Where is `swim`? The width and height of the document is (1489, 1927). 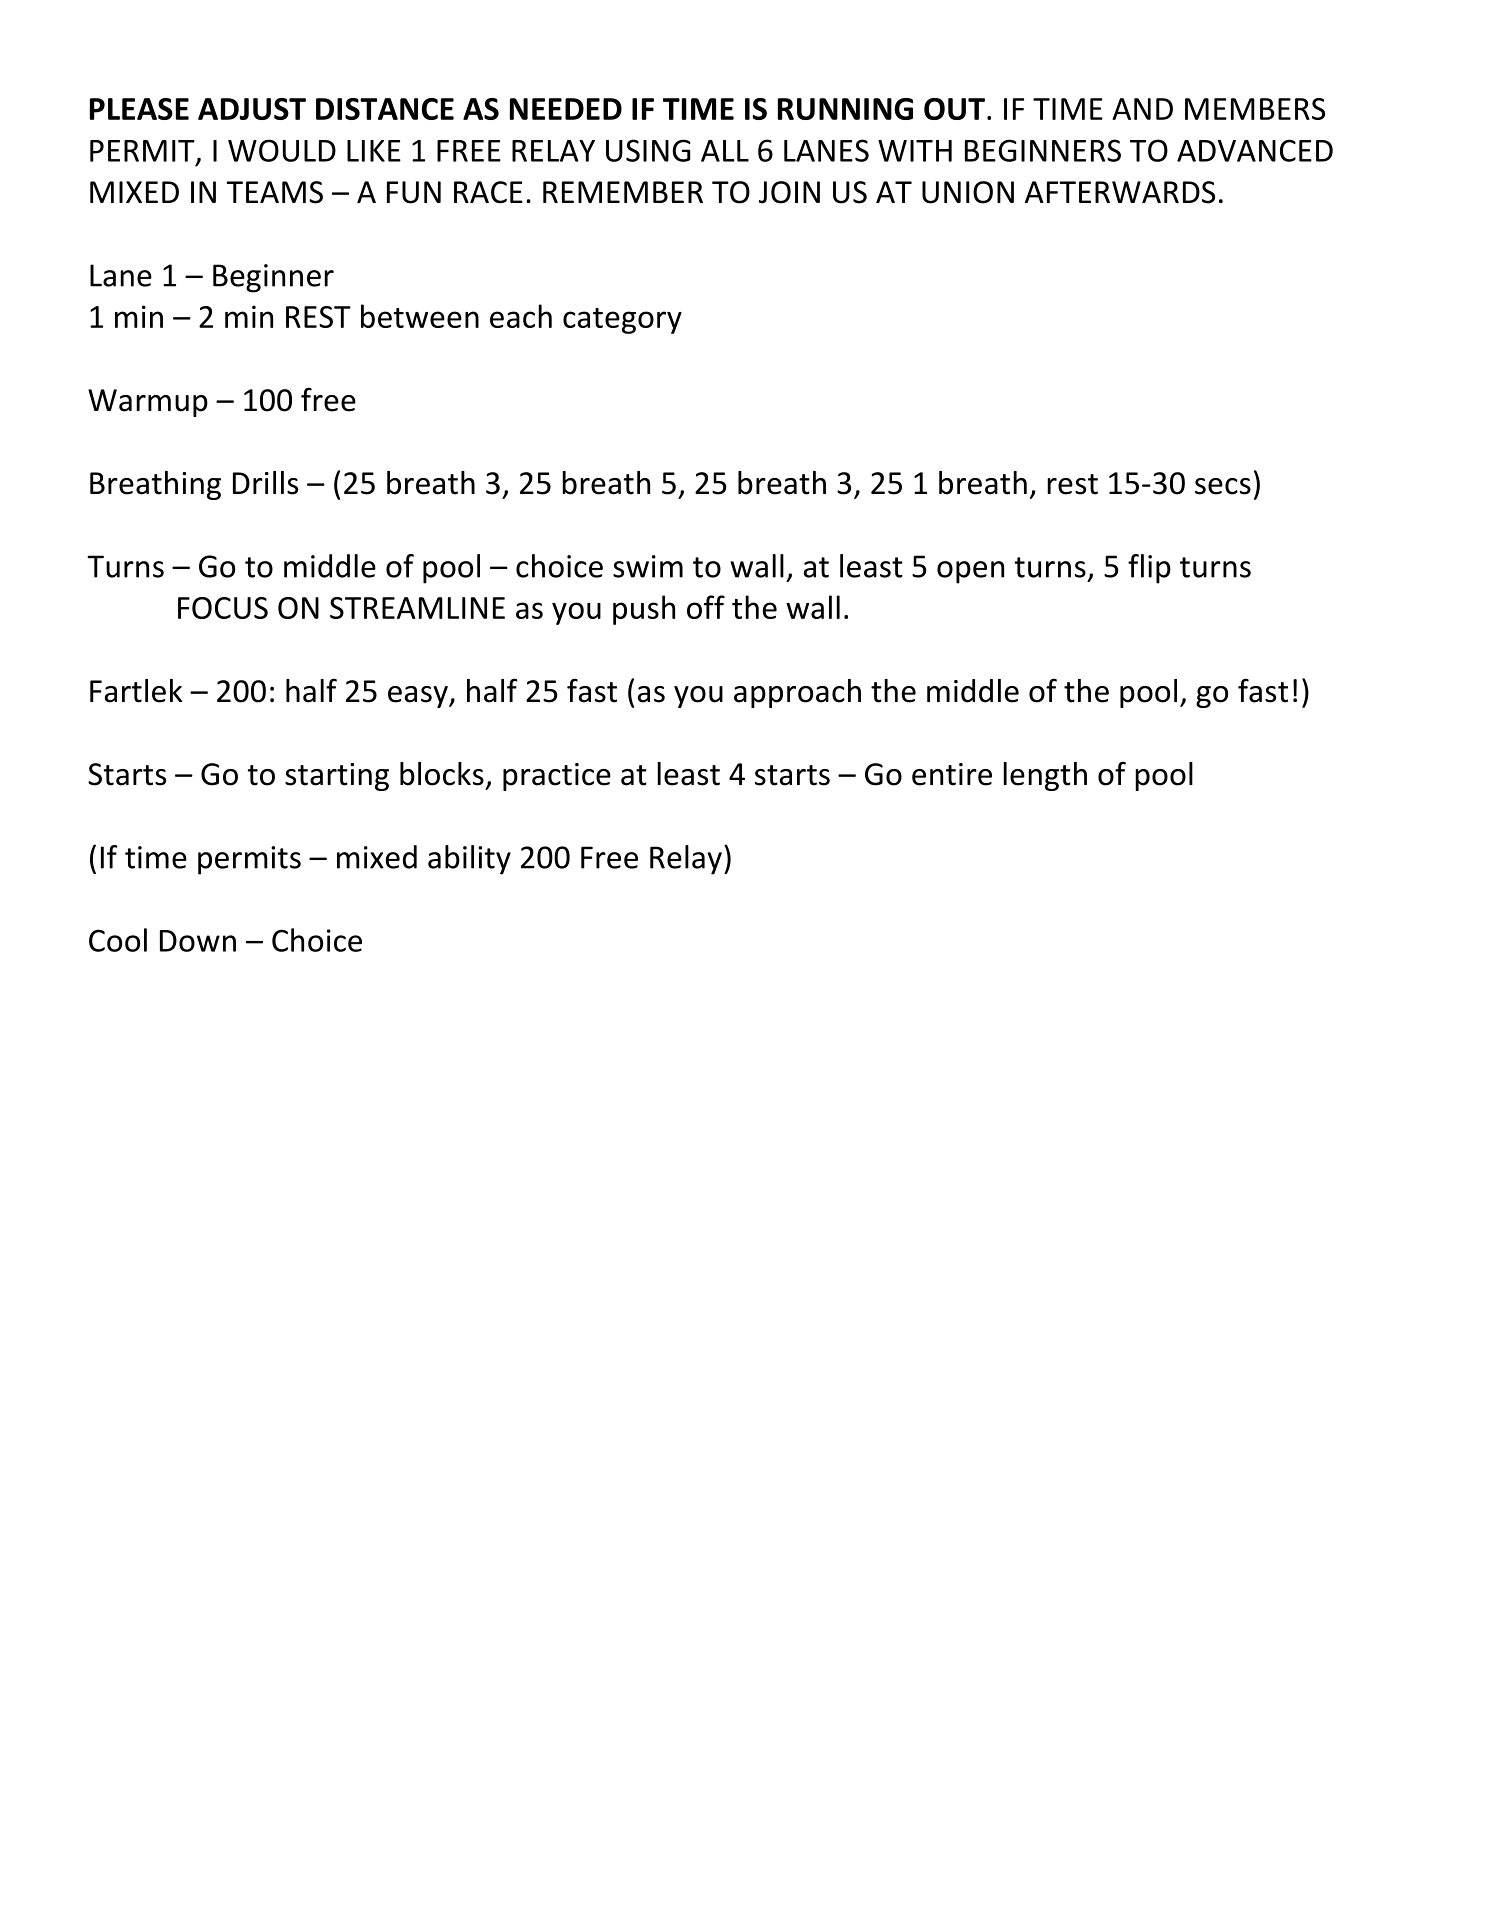 swim is located at coordinates (648, 566).
